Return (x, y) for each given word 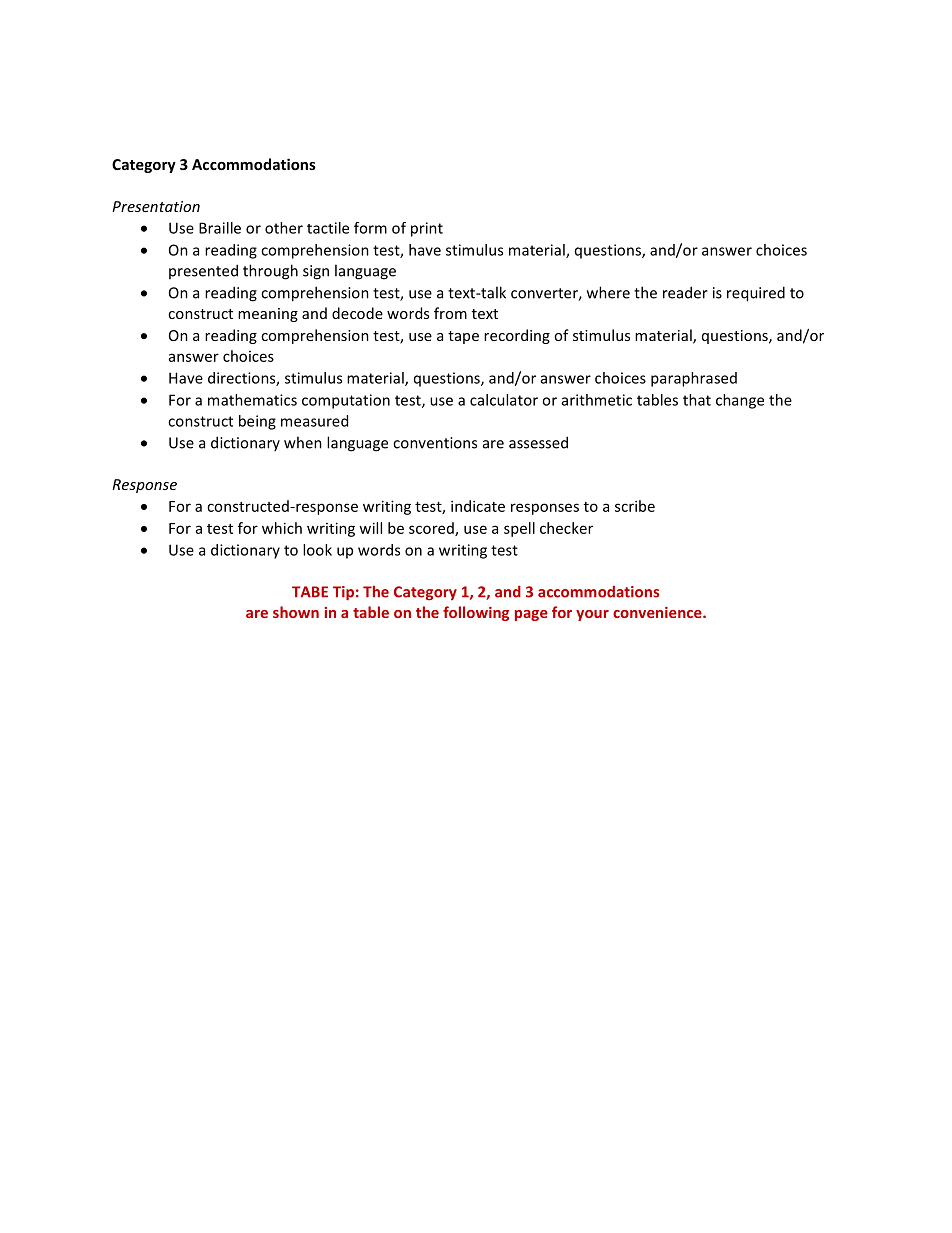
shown (296, 612)
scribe (635, 506)
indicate (478, 506)
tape (463, 337)
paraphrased (694, 379)
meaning (268, 315)
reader (685, 292)
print (427, 229)
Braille (220, 228)
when (303, 442)
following (476, 613)
